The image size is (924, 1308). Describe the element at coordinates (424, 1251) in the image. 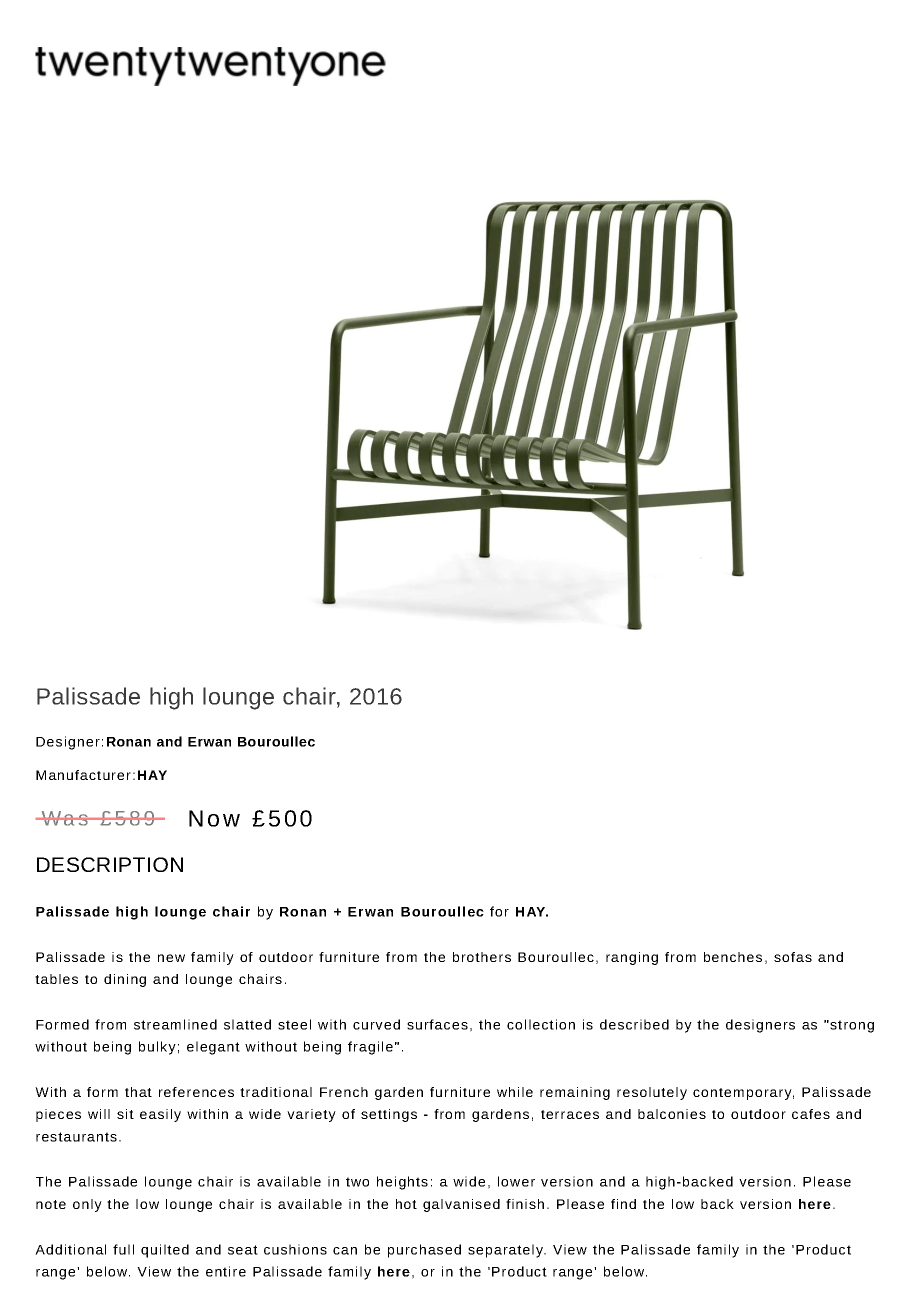

I see `purchased` at that location.
